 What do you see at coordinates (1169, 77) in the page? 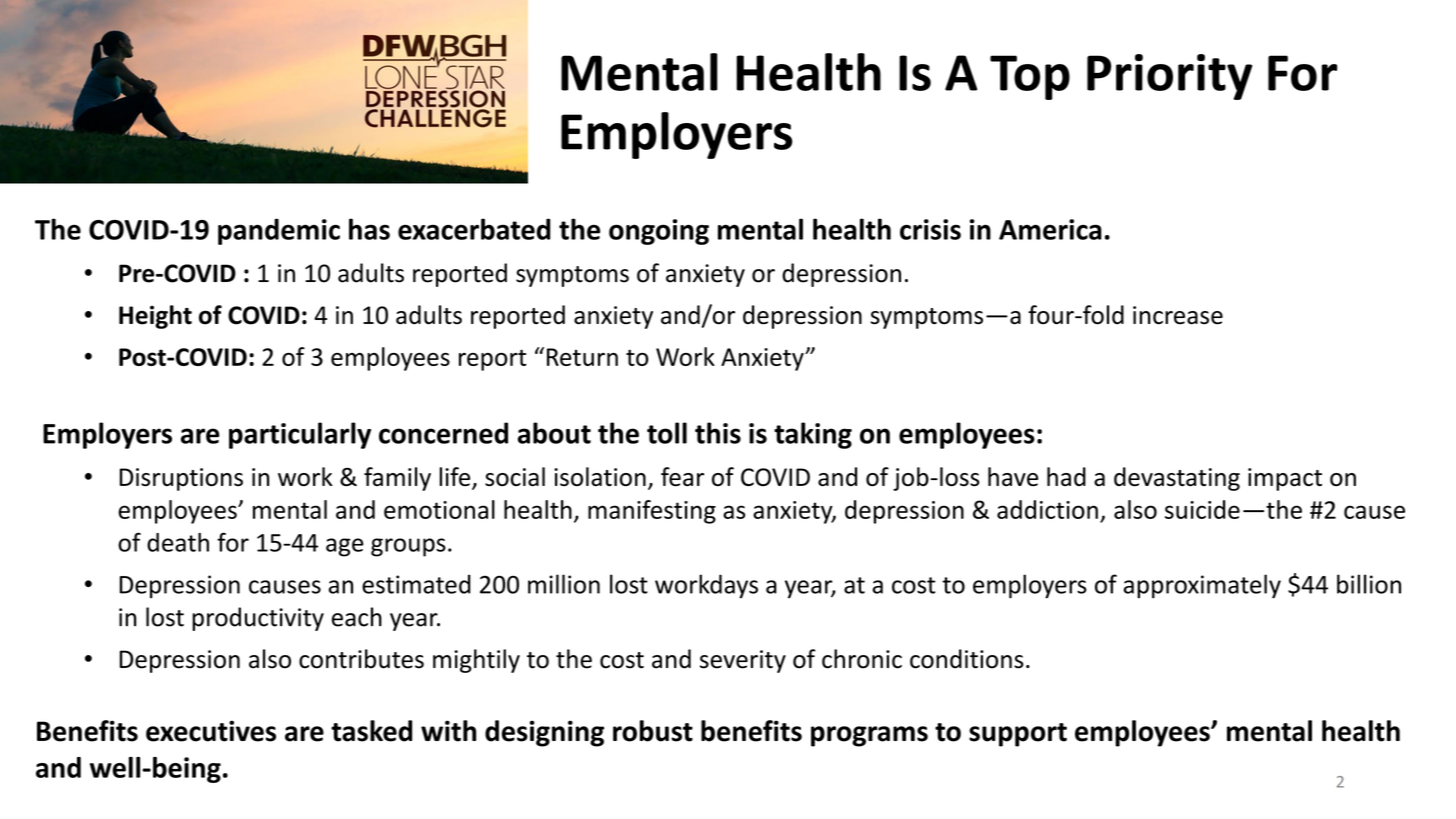
I see `Priority` at bounding box center [1169, 77].
